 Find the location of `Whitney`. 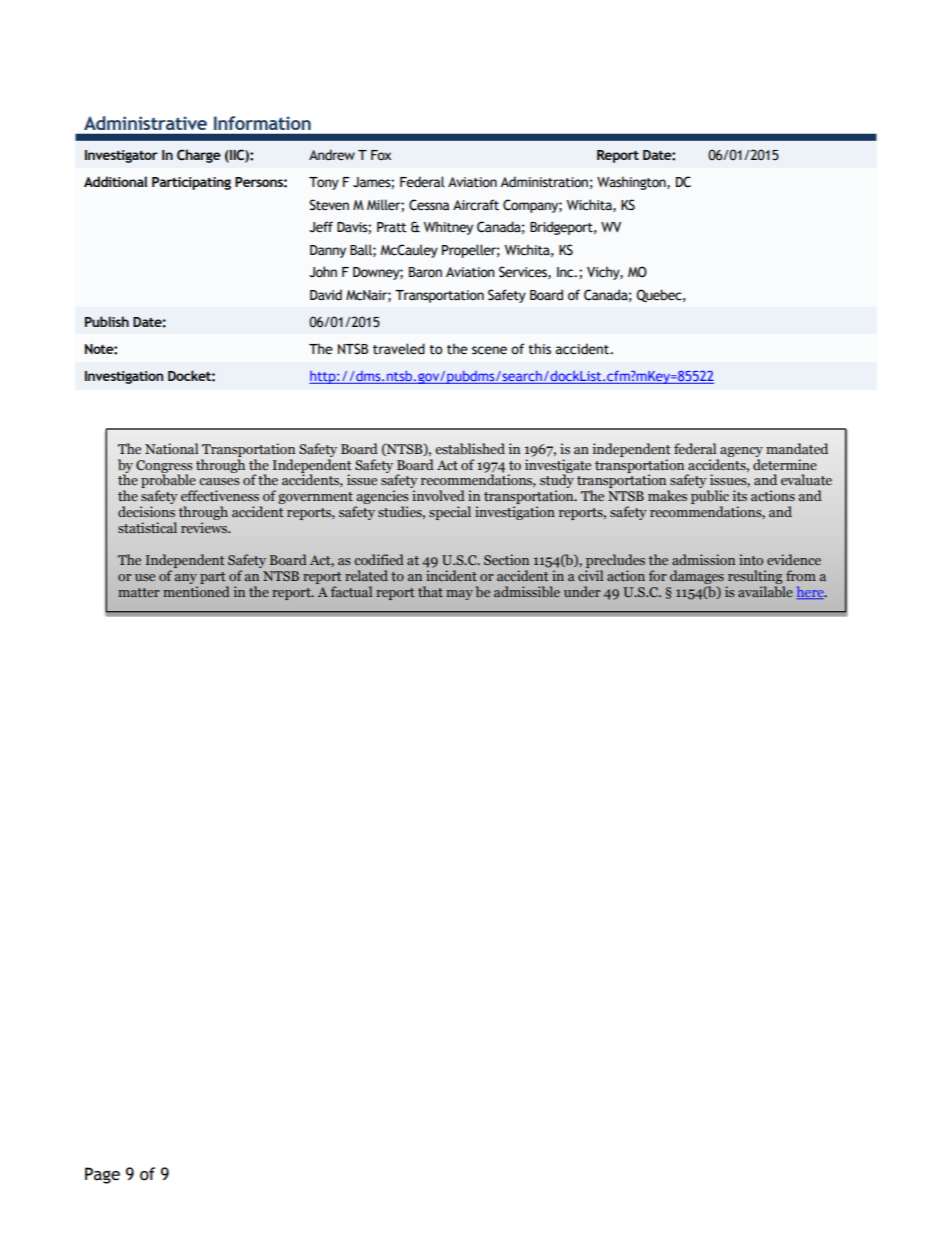

Whitney is located at coordinates (448, 228).
